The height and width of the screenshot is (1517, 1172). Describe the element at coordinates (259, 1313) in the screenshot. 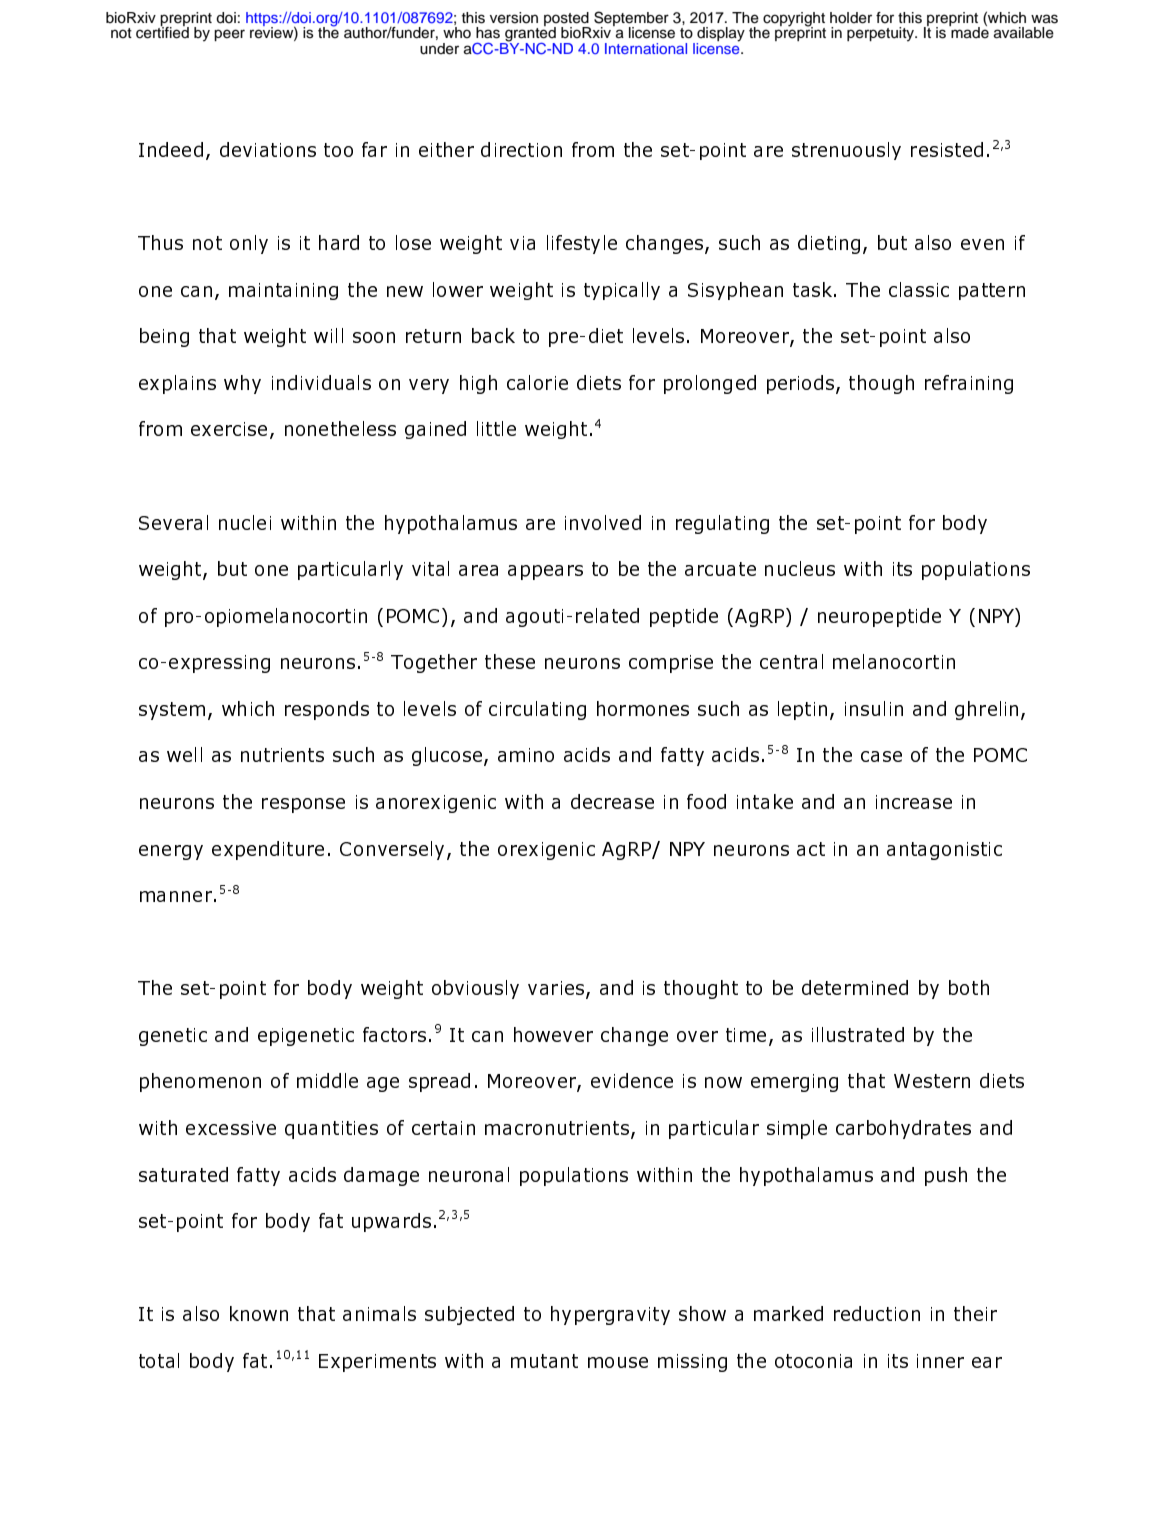

I see `known` at that location.
